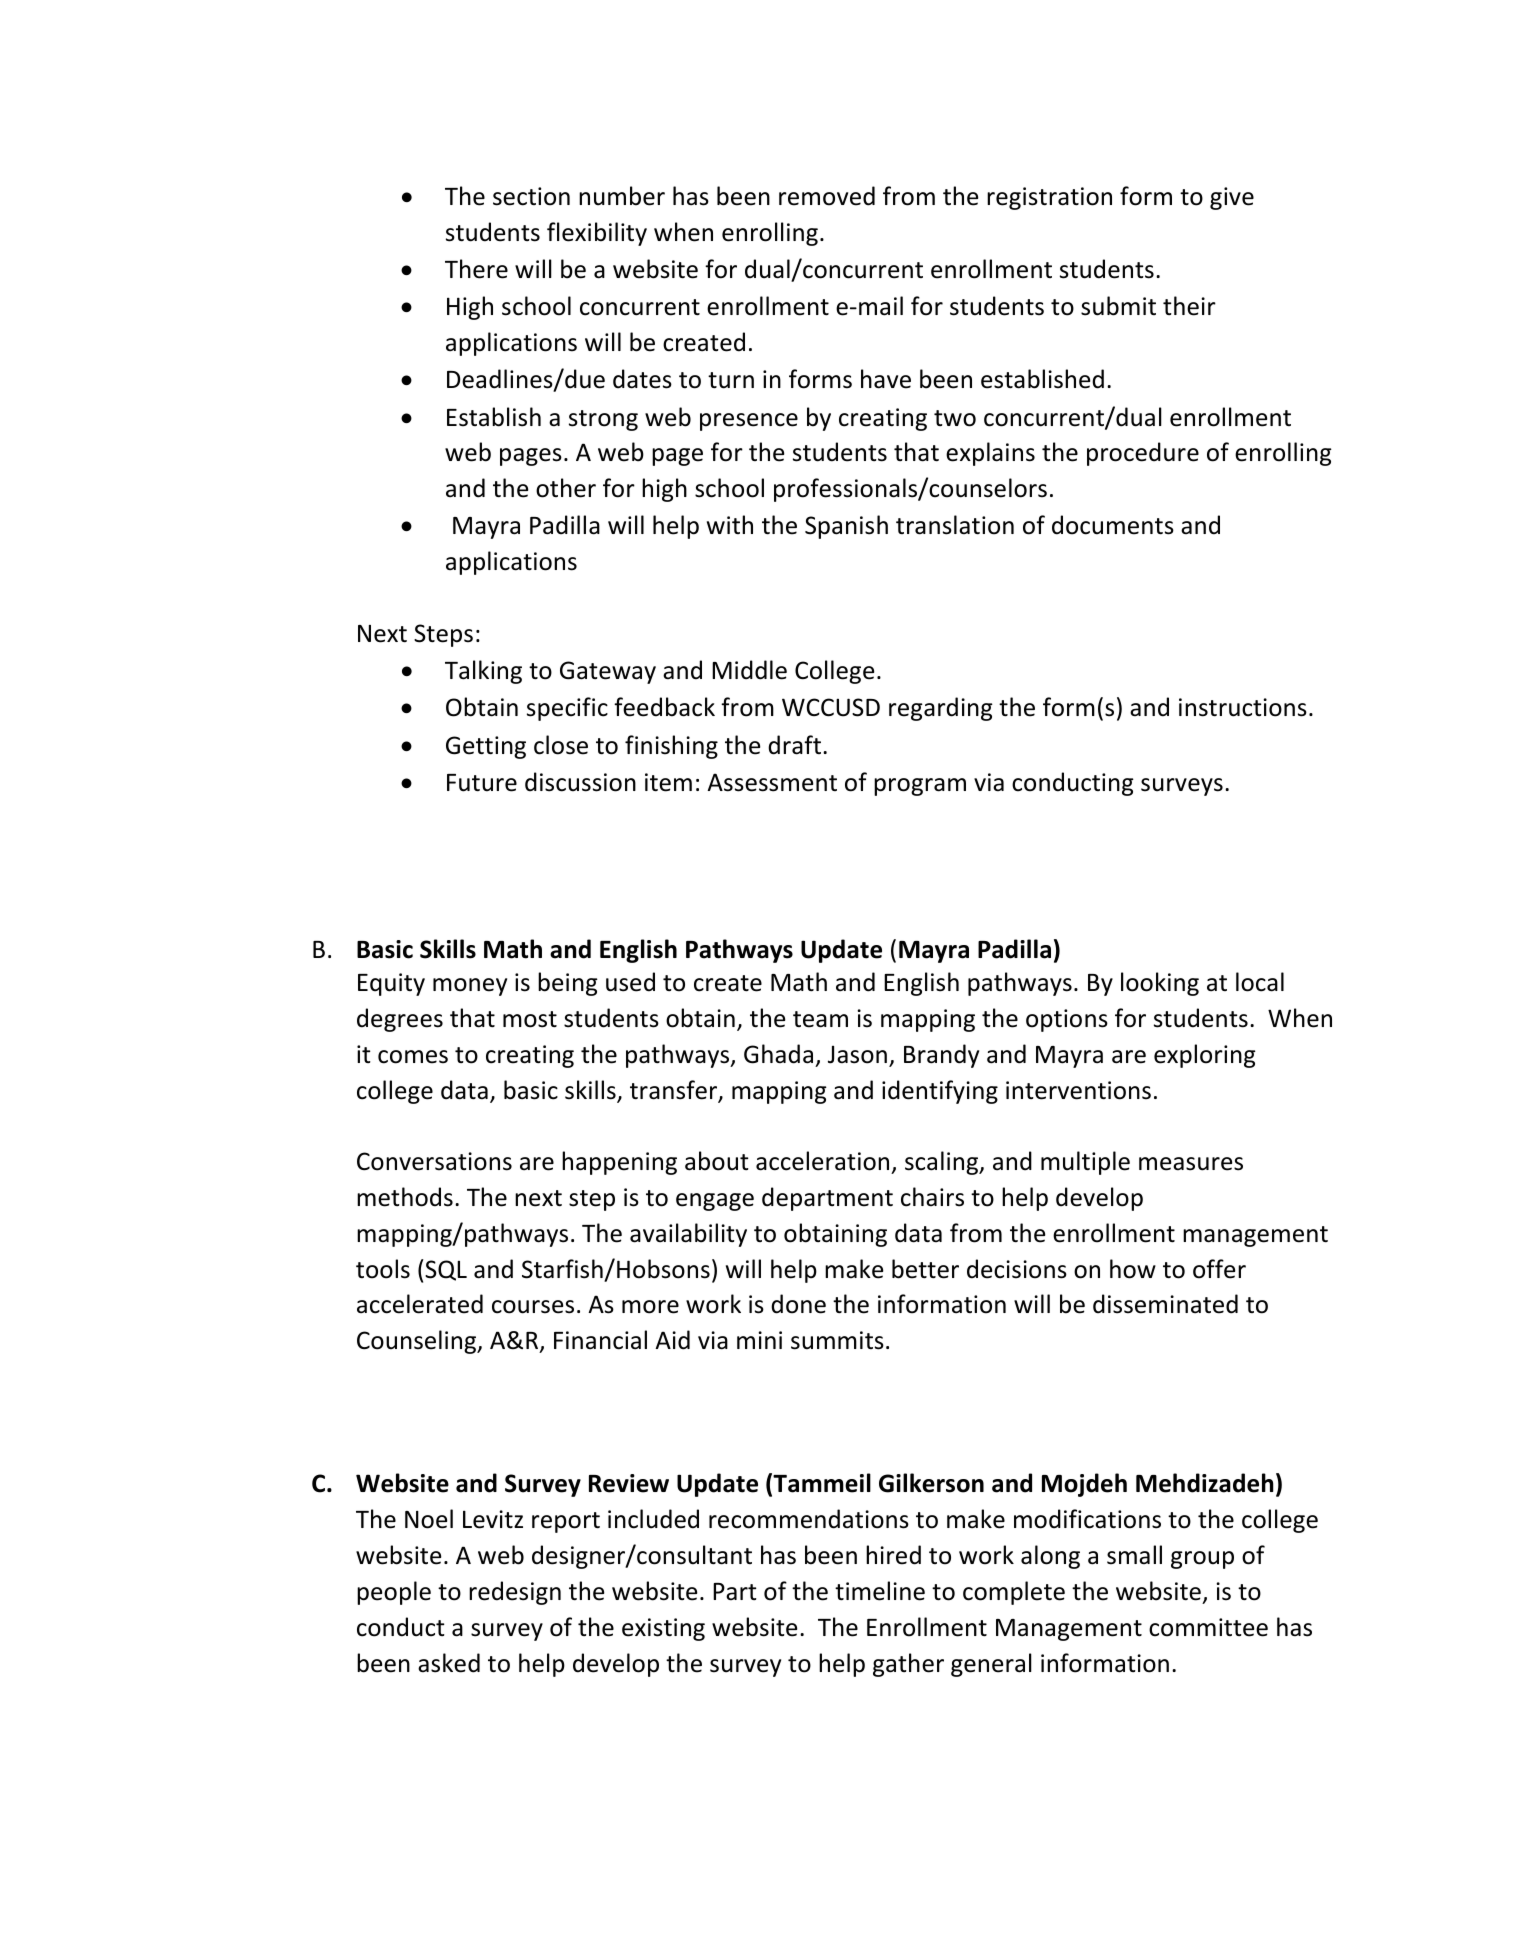  Describe the element at coordinates (1208, 1627) in the screenshot. I see `committee` at that location.
